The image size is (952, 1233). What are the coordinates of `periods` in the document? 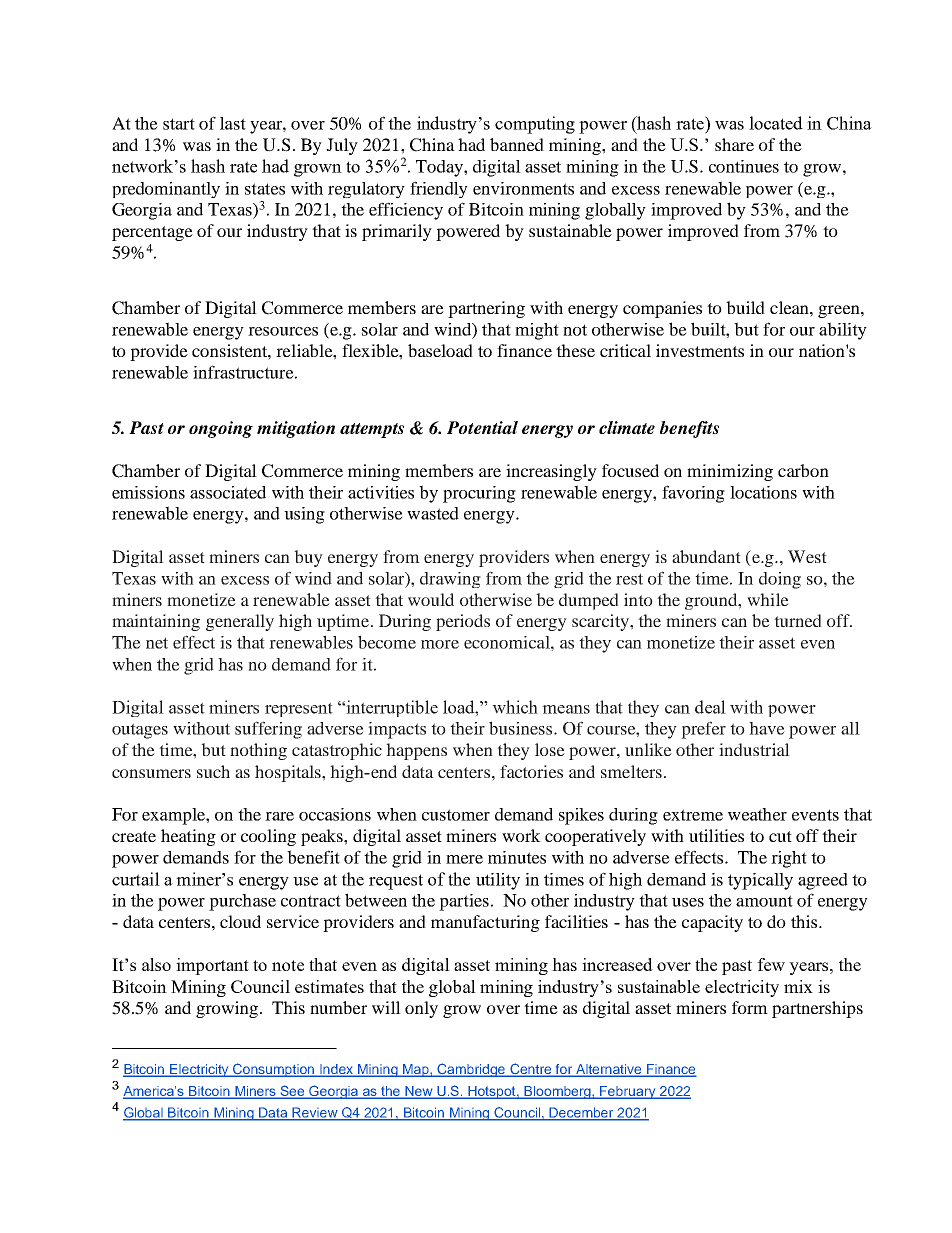 It's located at (463, 622).
